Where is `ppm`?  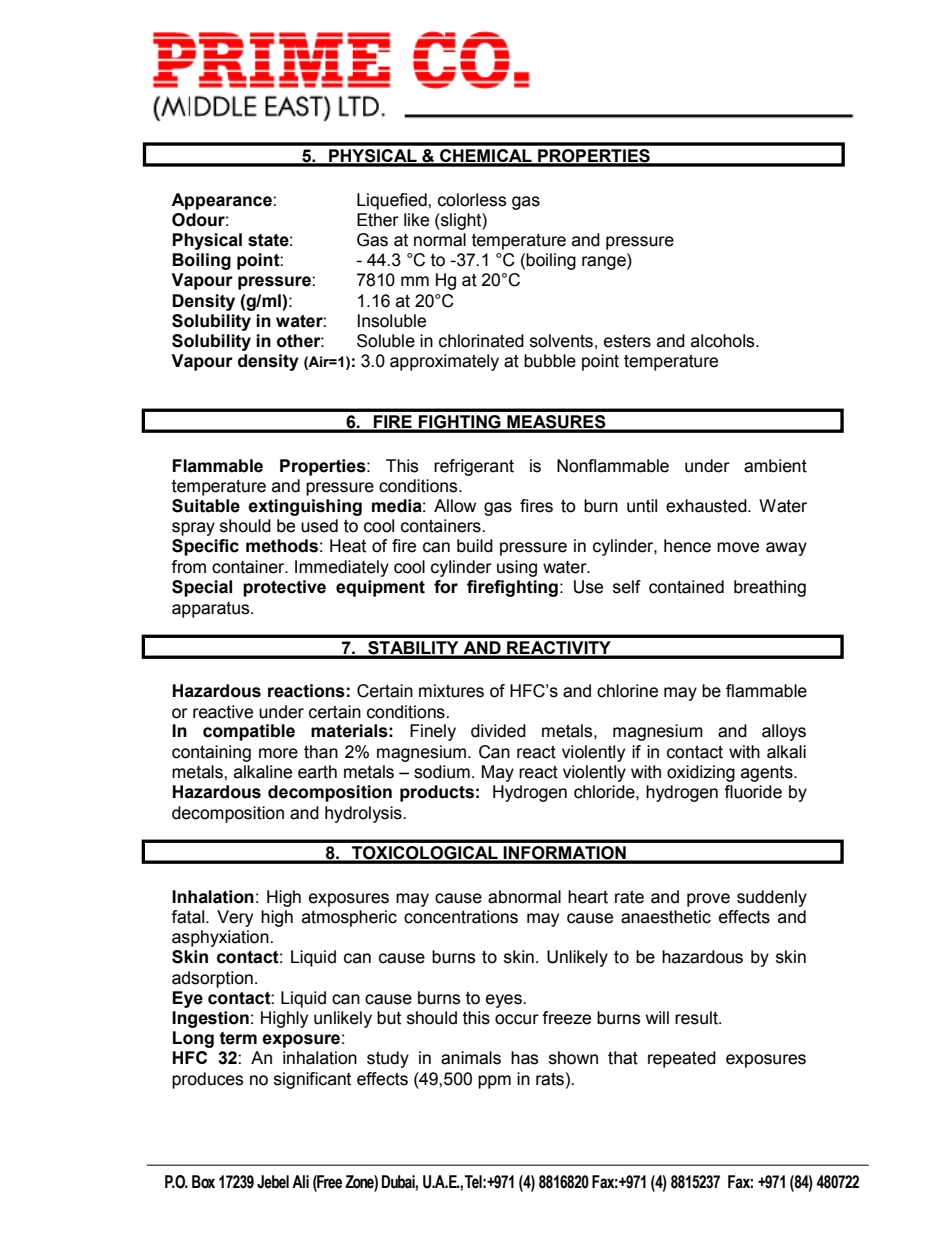 ppm is located at coordinates (494, 1082).
